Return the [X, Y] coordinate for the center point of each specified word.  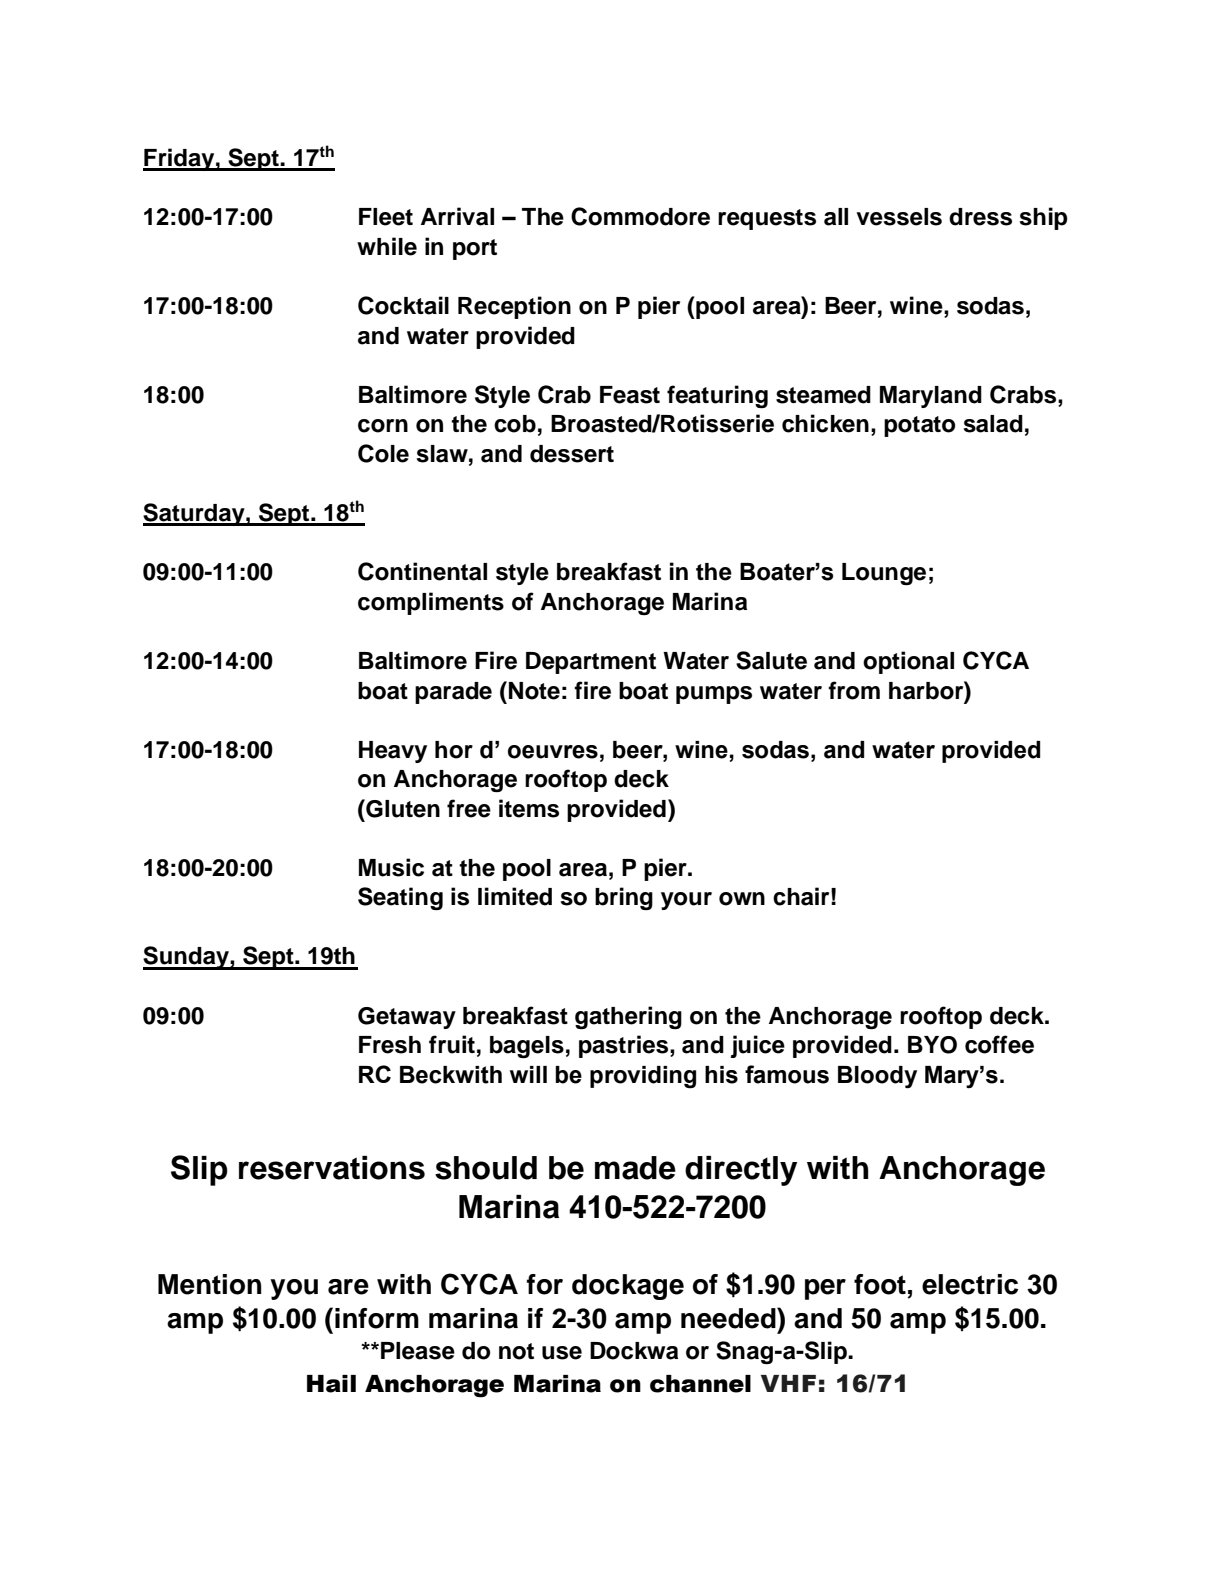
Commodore [640, 216]
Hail [331, 1384]
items [529, 808]
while [387, 246]
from [854, 690]
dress [980, 217]
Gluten [402, 808]
